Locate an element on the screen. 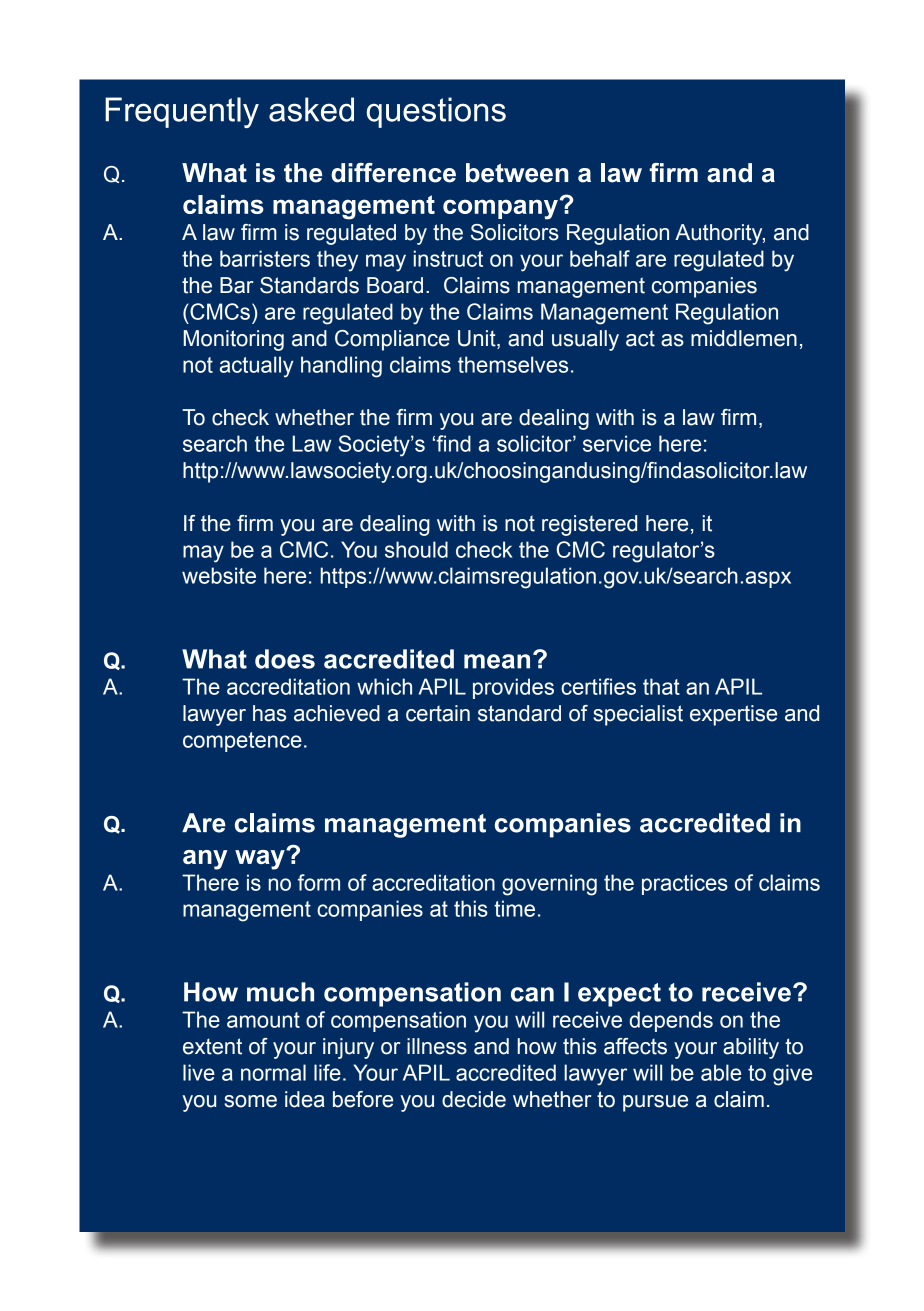  that is located at coordinates (661, 686).
